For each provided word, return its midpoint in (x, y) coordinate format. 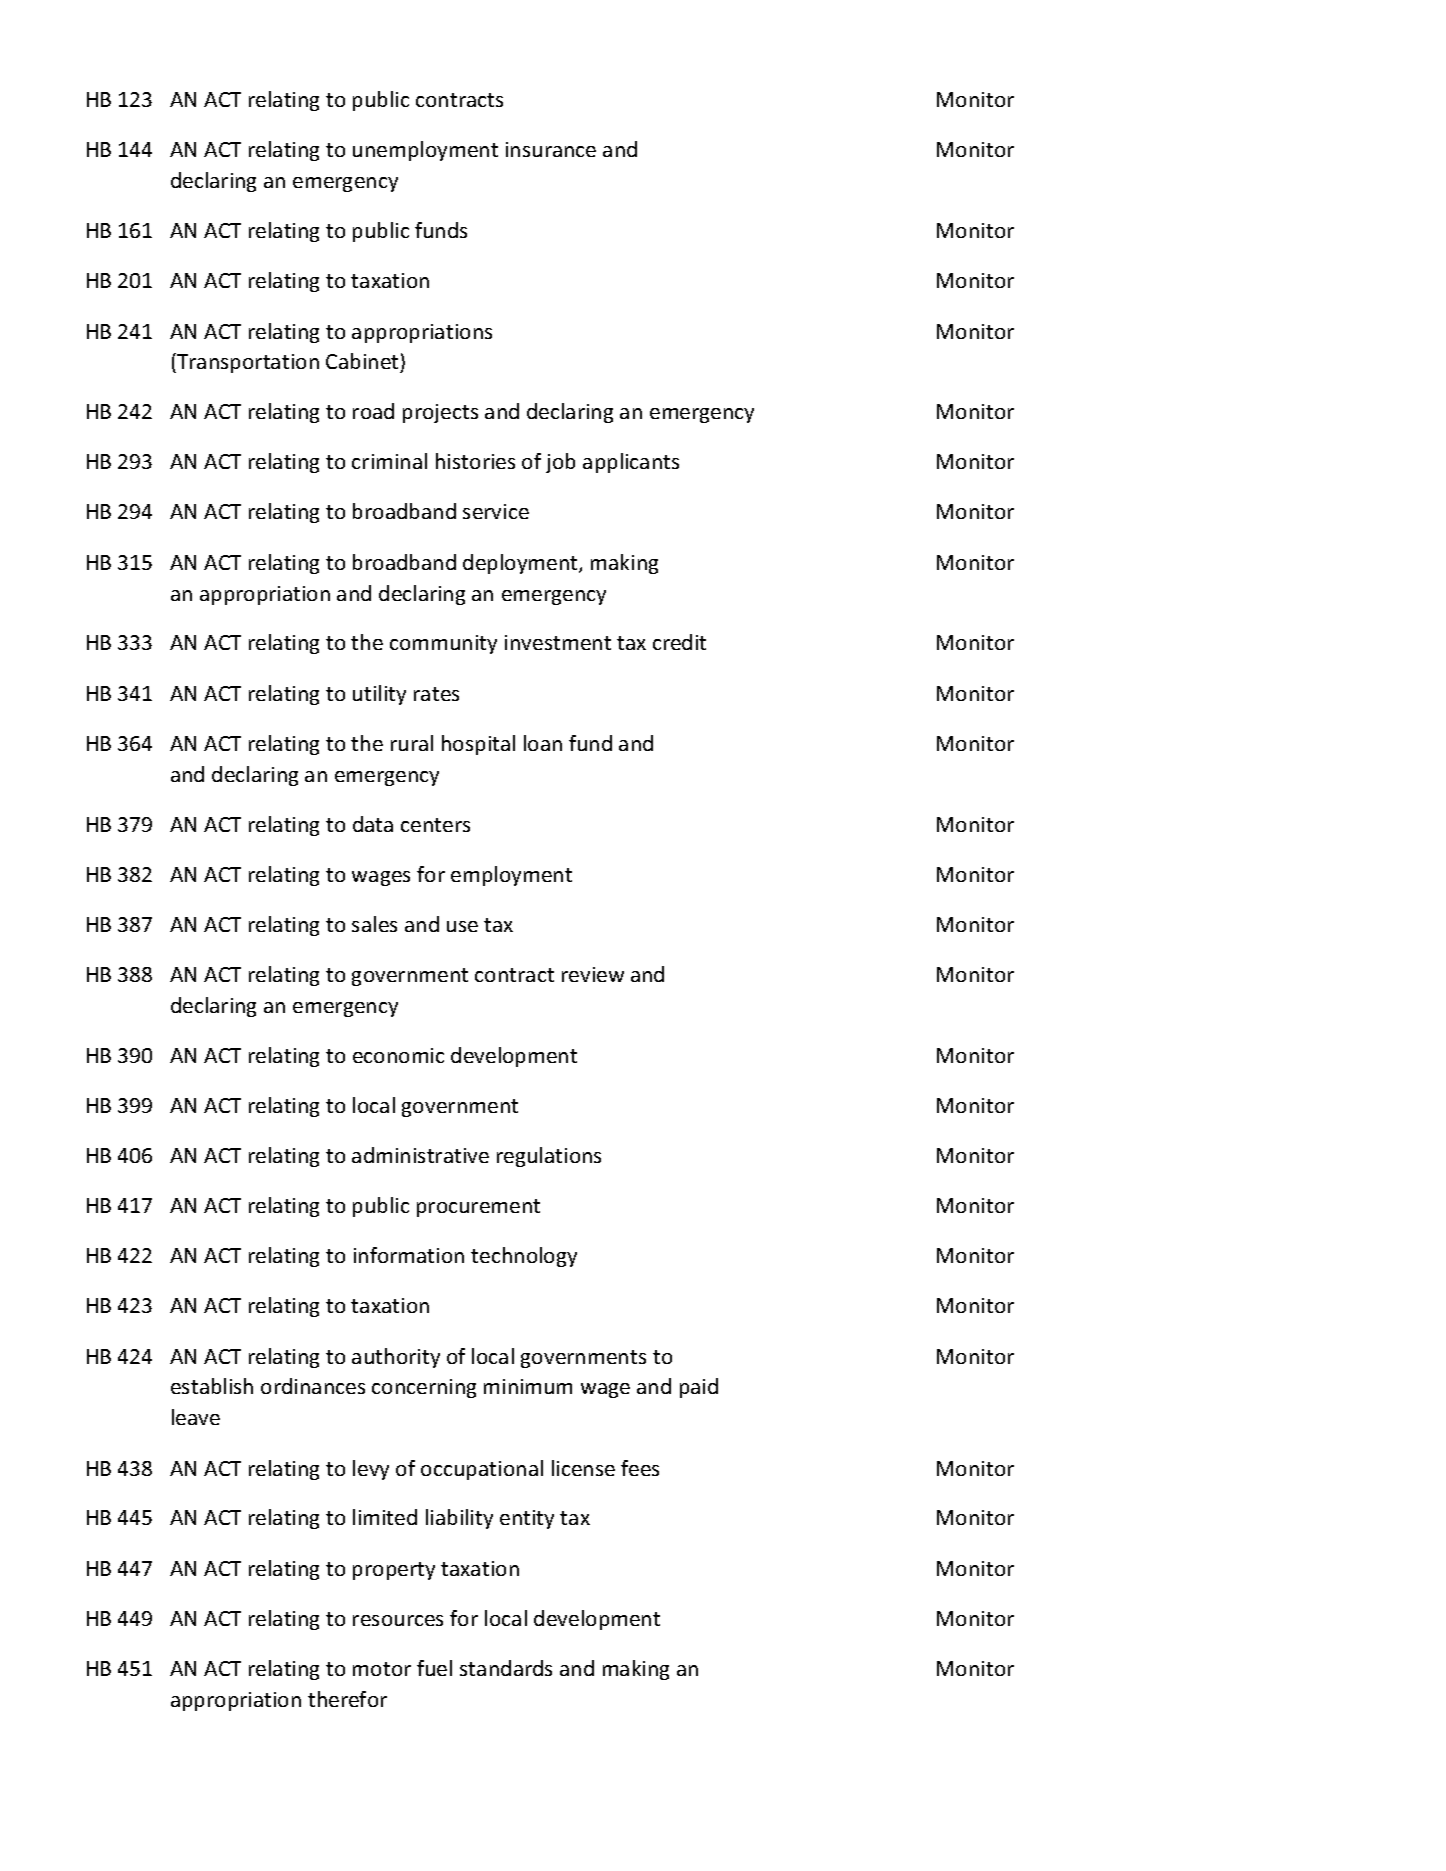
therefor (347, 1699)
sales (374, 924)
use (462, 926)
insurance (551, 149)
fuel (434, 1668)
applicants (631, 463)
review (593, 974)
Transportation (247, 363)
